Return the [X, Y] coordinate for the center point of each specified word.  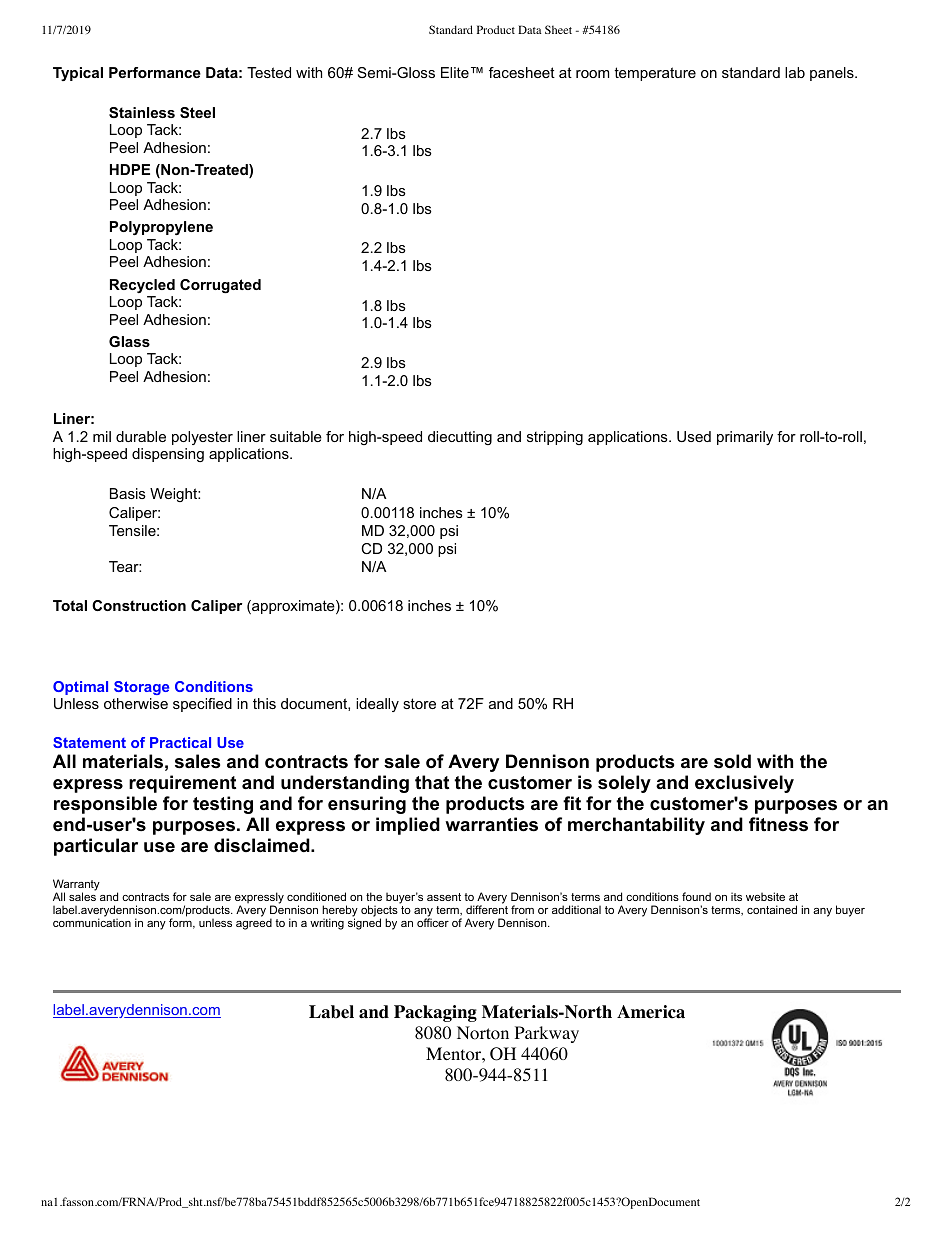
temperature [655, 74]
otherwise [136, 703]
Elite [455, 72]
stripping [555, 438]
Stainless [142, 112]
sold [732, 761]
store [419, 703]
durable [141, 436]
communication [92, 921]
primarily [745, 438]
